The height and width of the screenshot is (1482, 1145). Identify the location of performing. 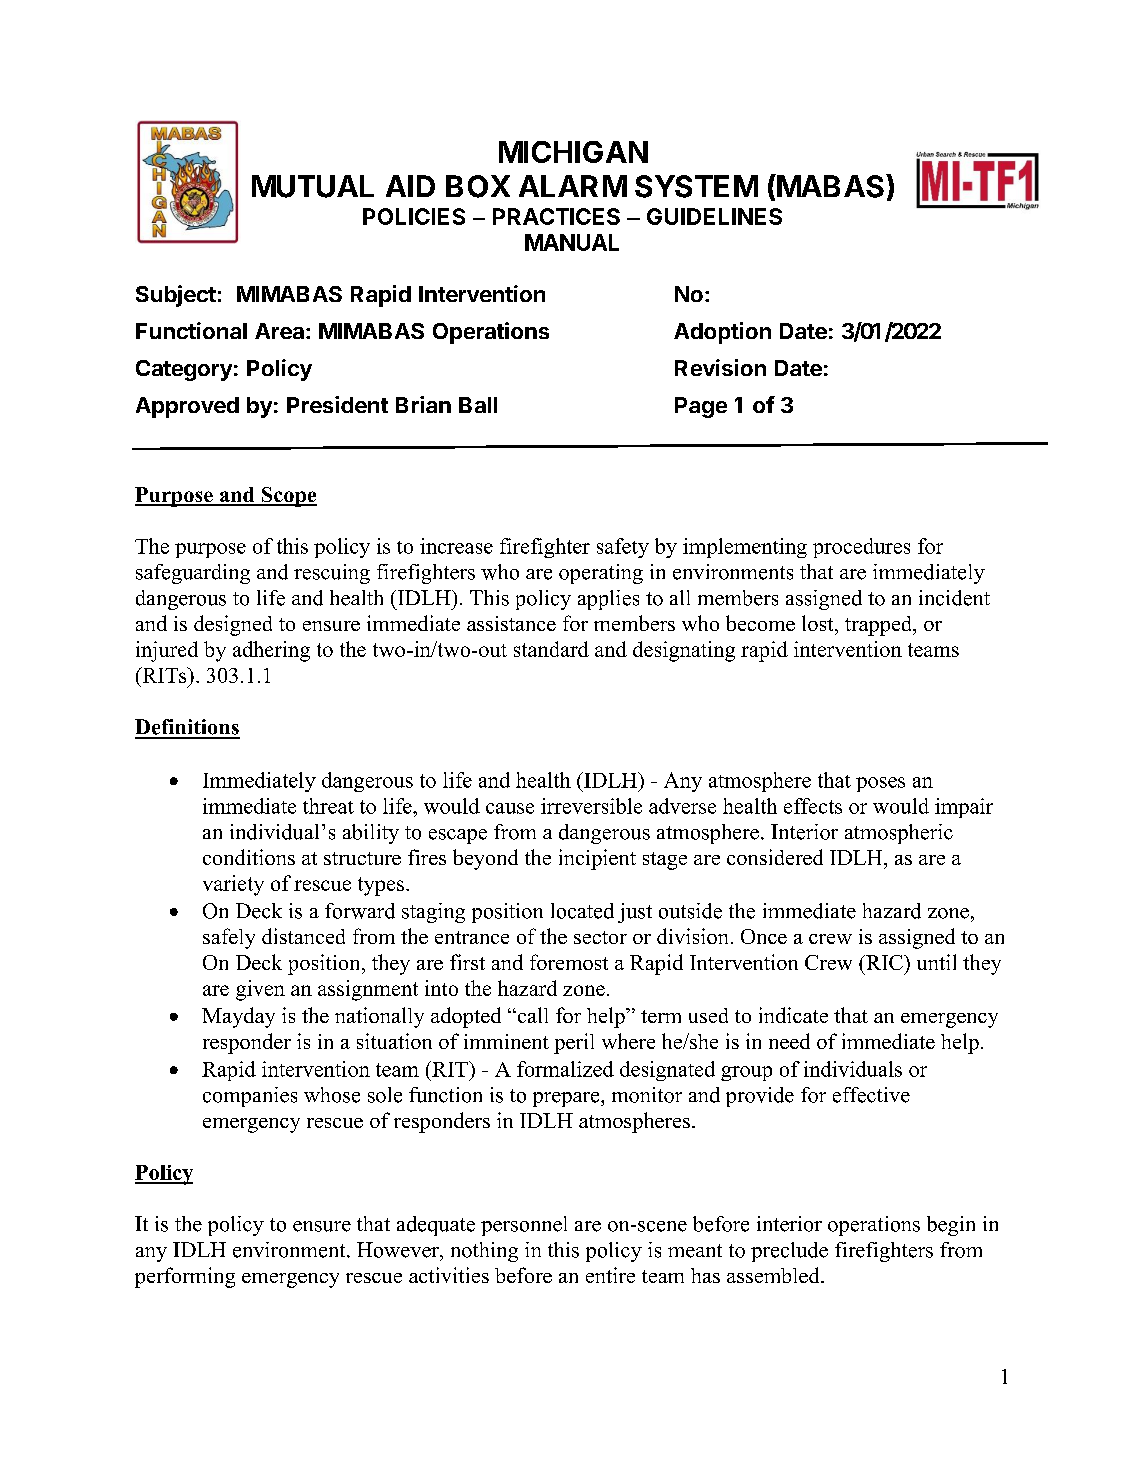
(185, 1277).
